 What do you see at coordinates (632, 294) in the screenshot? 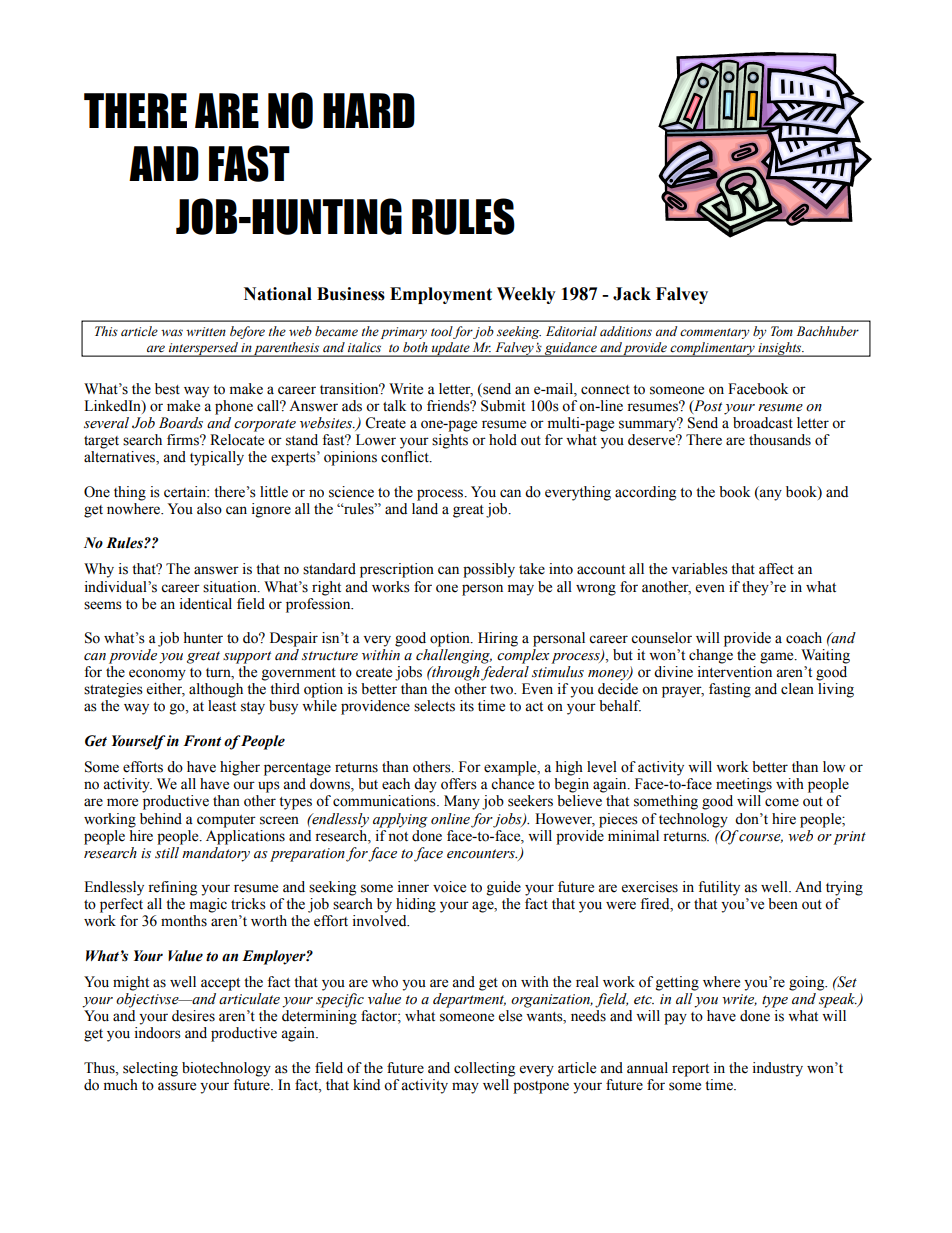
I see `Jack` at bounding box center [632, 294].
